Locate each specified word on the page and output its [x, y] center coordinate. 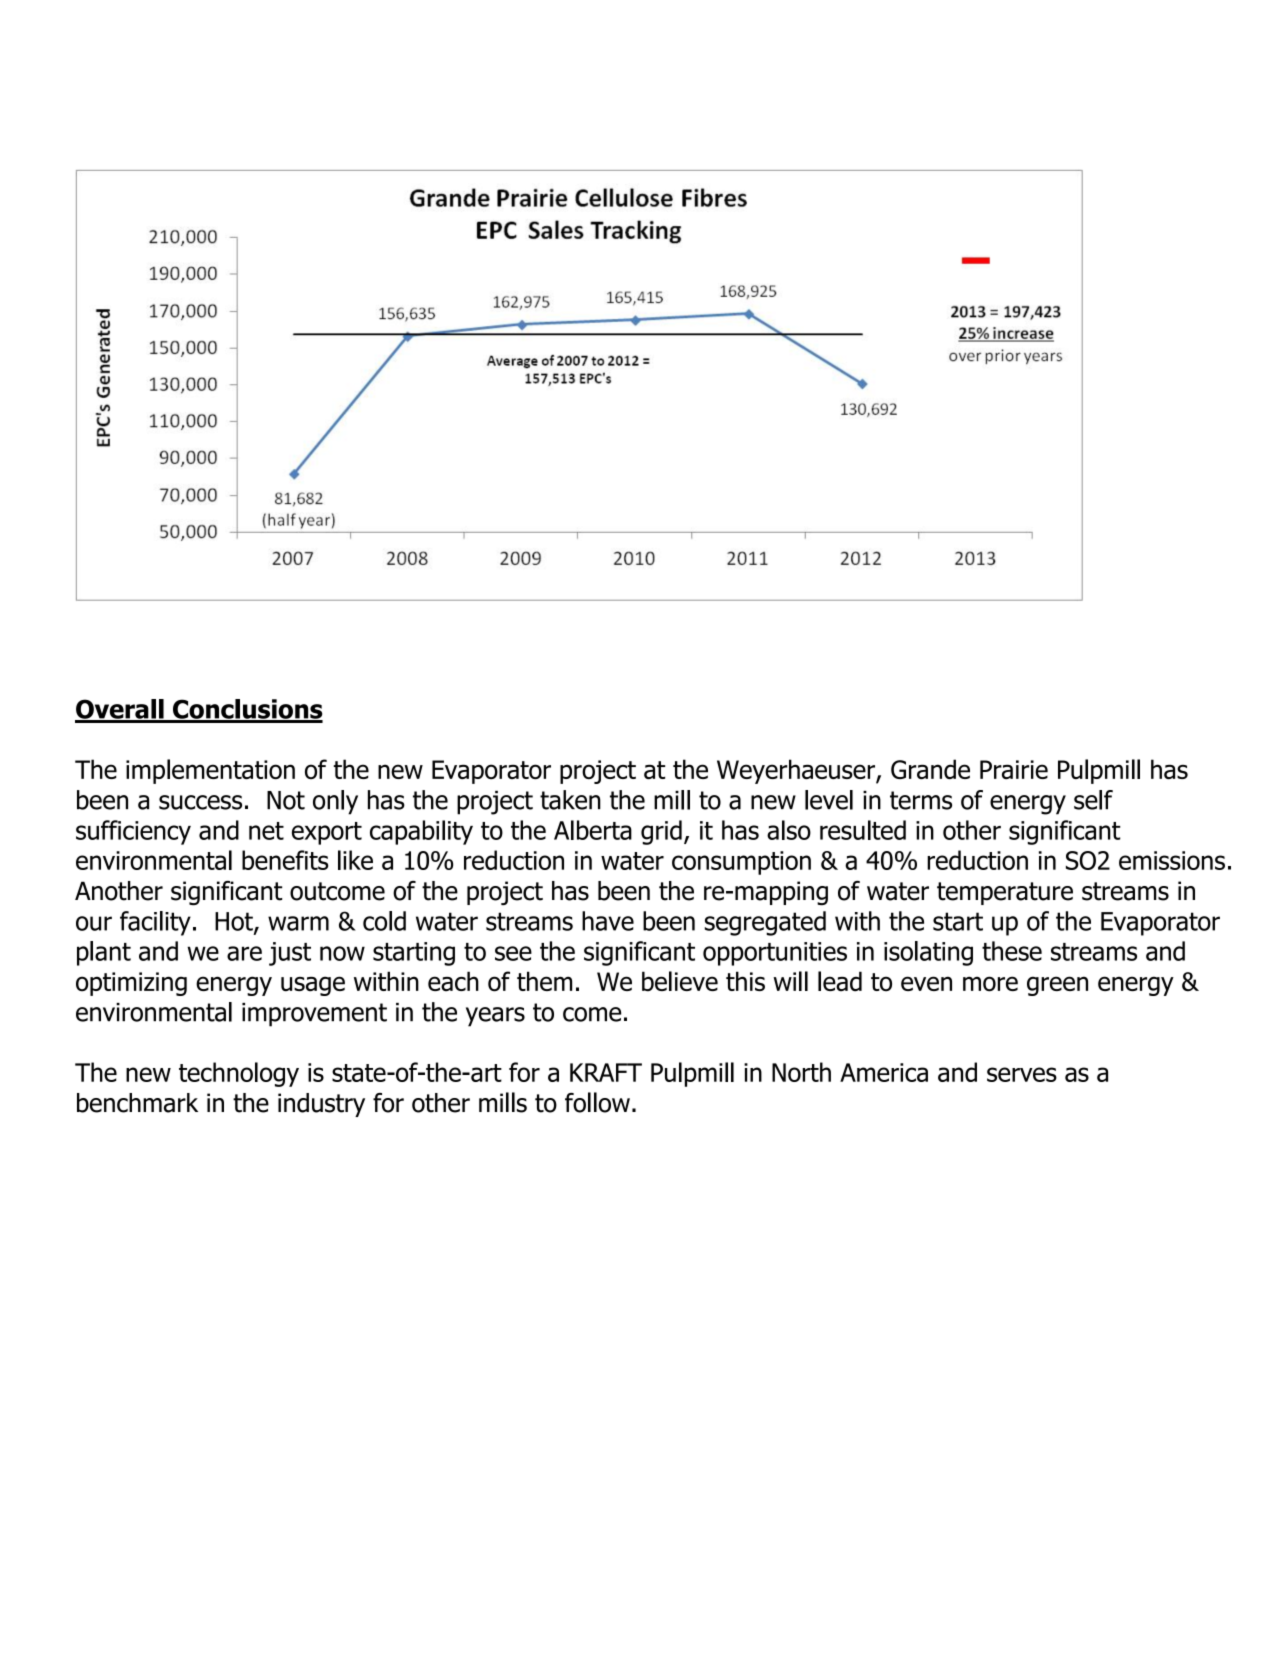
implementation [210, 771]
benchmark [137, 1103]
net [266, 831]
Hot [235, 922]
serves [1022, 1074]
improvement [314, 1015]
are [244, 953]
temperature [1005, 893]
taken [570, 800]
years [495, 1017]
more [990, 984]
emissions [1172, 860]
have [608, 921]
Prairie [1014, 769]
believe [680, 981]
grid [661, 832]
